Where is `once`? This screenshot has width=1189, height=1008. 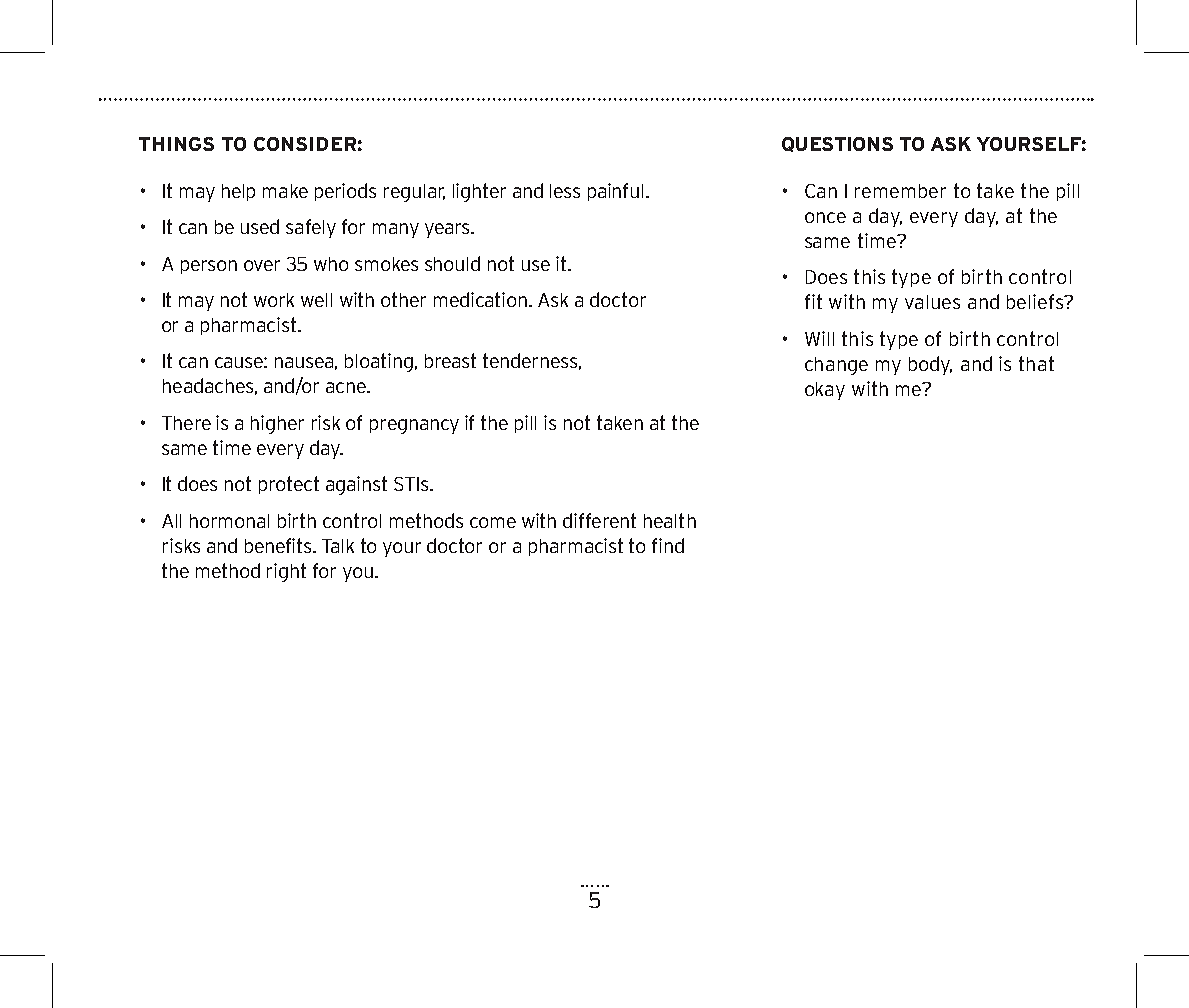
once is located at coordinates (825, 217).
